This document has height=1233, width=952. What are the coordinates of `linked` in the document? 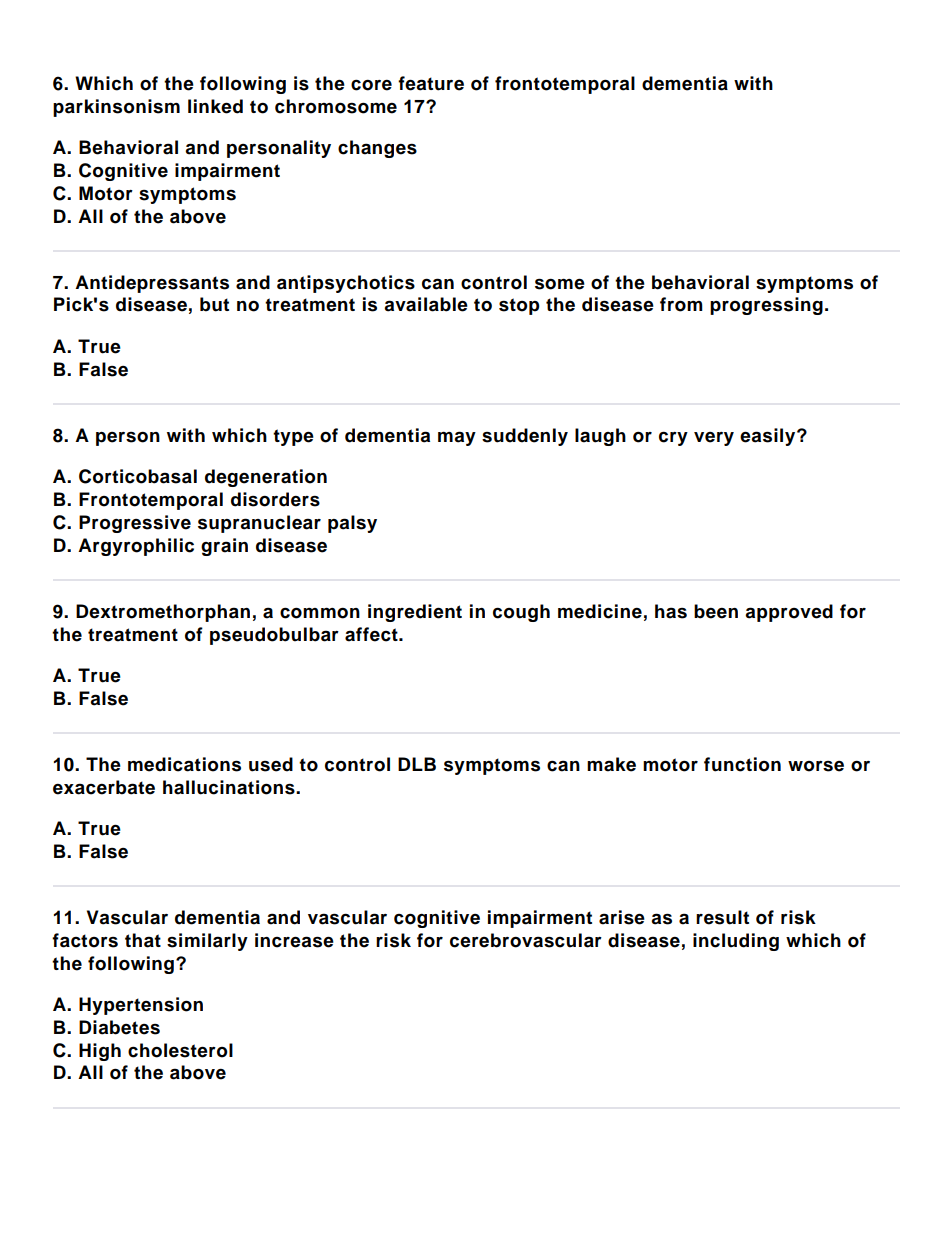 It's located at (215, 106).
